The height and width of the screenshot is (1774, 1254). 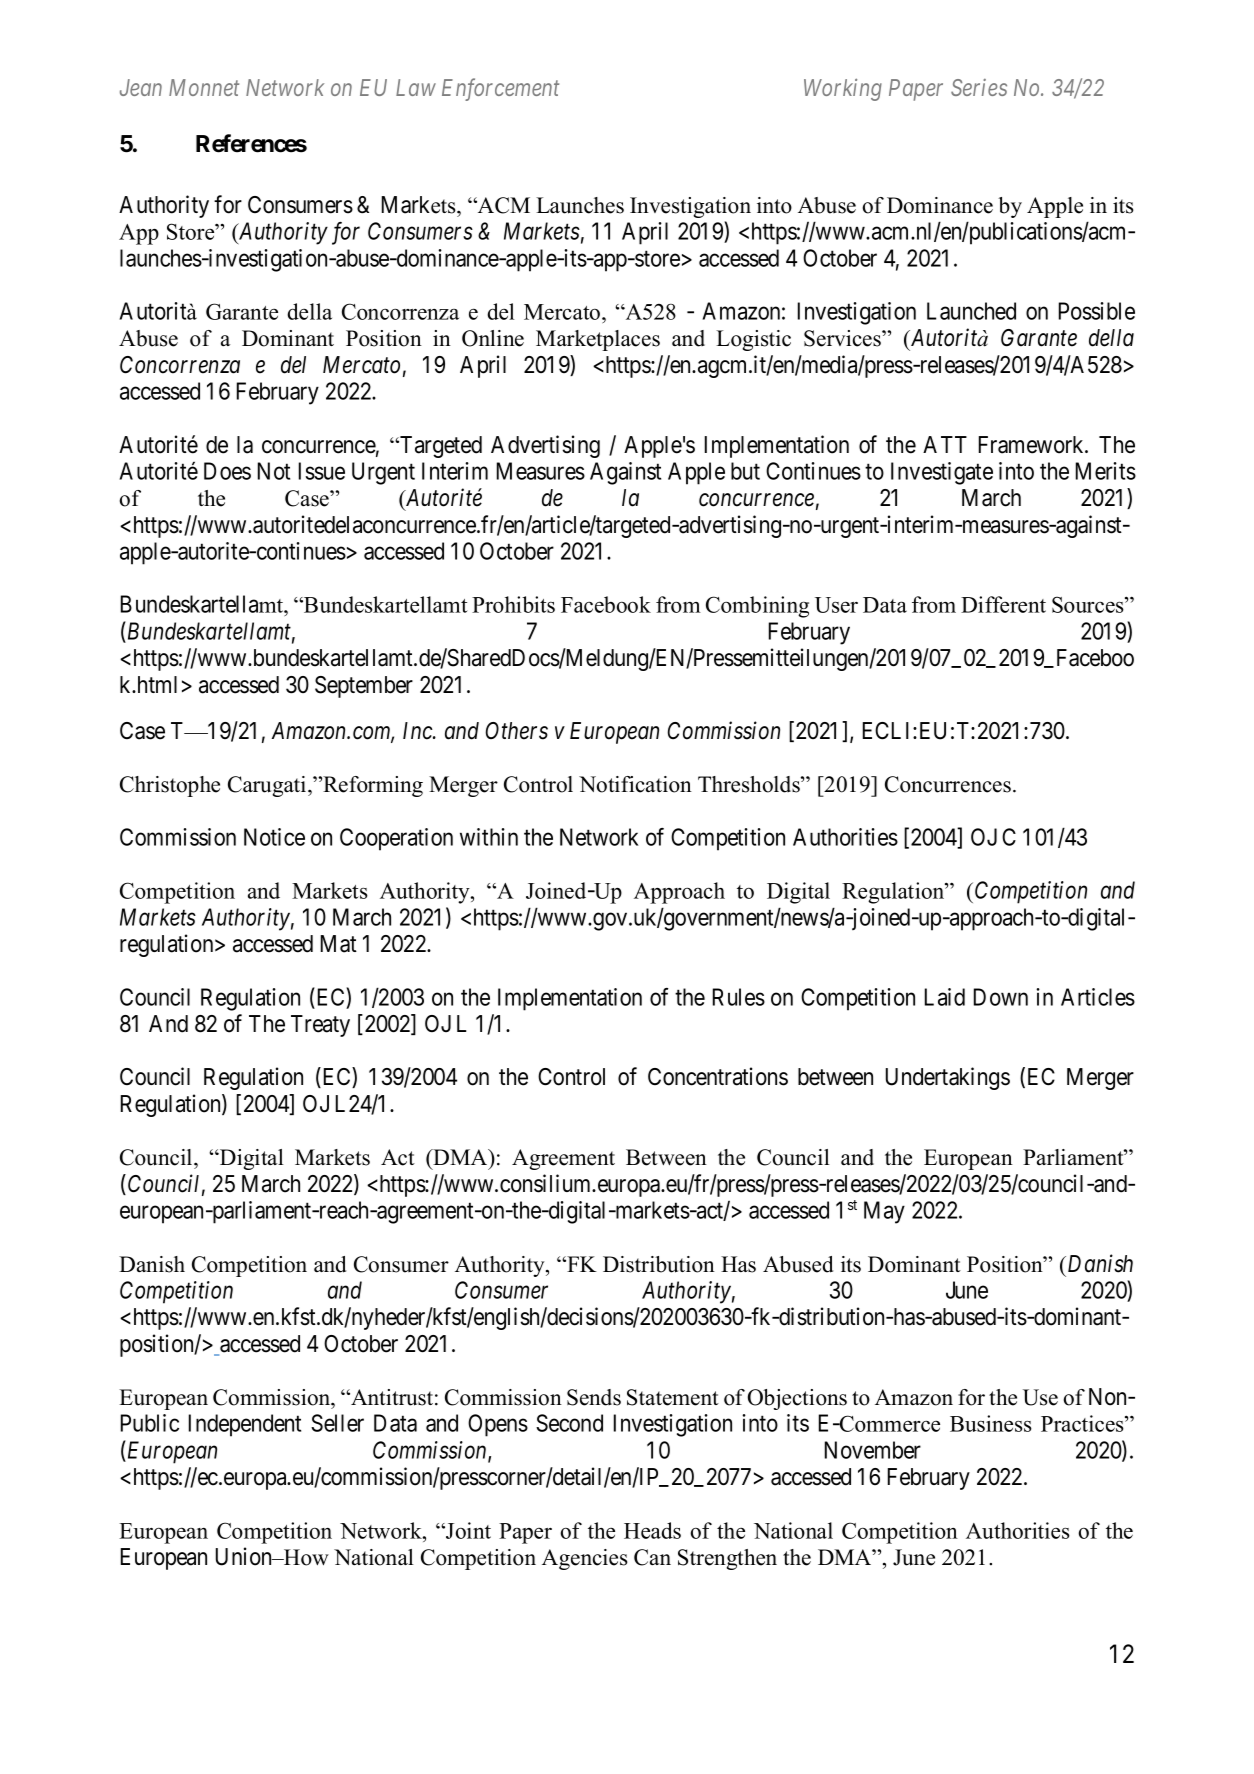 What do you see at coordinates (991, 1423) in the screenshot?
I see `Business` at bounding box center [991, 1423].
